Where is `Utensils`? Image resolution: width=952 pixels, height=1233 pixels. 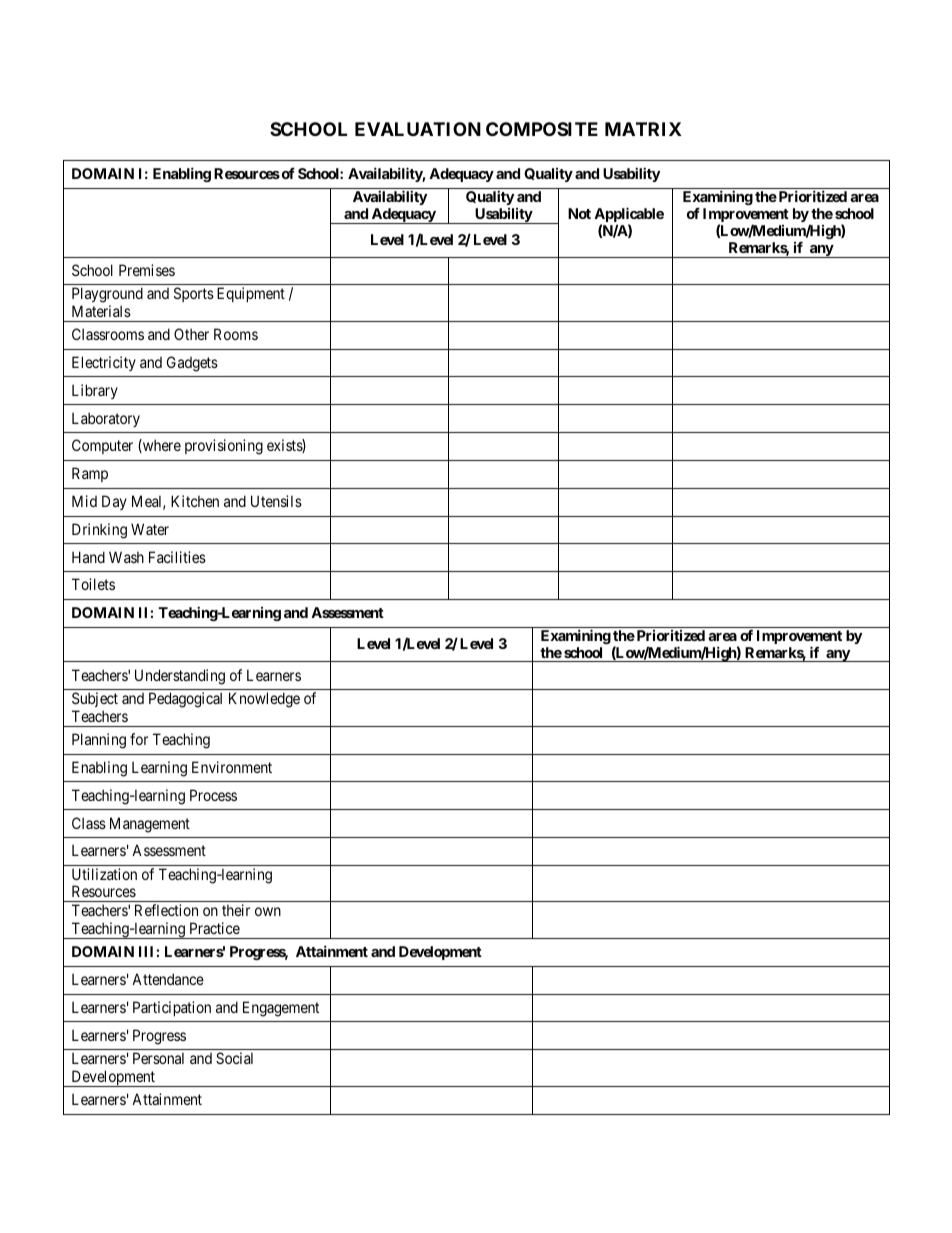
Utensils is located at coordinates (276, 501).
